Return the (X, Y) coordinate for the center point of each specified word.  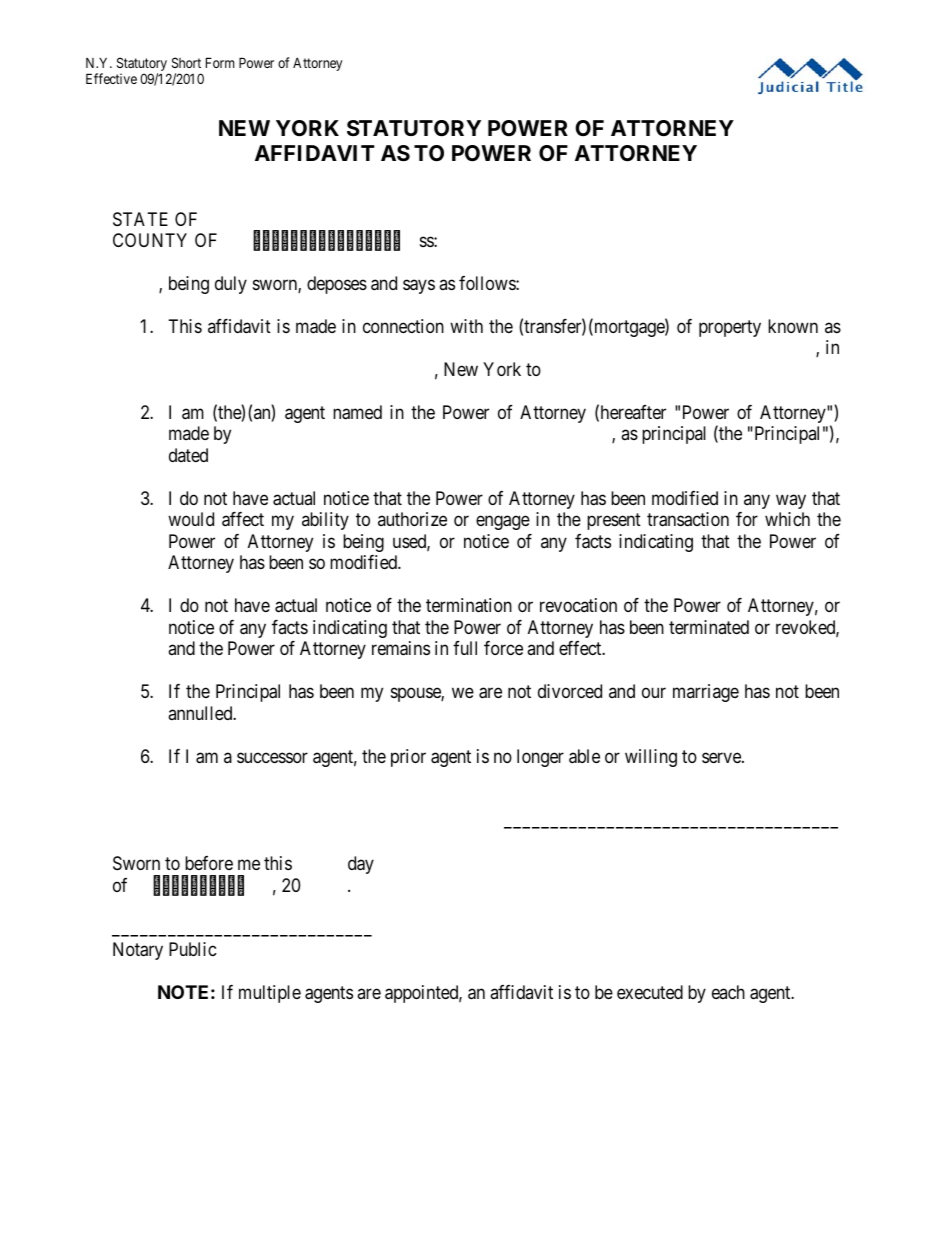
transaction (688, 519)
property (730, 328)
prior (408, 758)
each (728, 992)
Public (193, 949)
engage (503, 523)
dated (188, 455)
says (419, 286)
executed (650, 992)
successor (272, 757)
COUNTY (150, 240)
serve (722, 757)
